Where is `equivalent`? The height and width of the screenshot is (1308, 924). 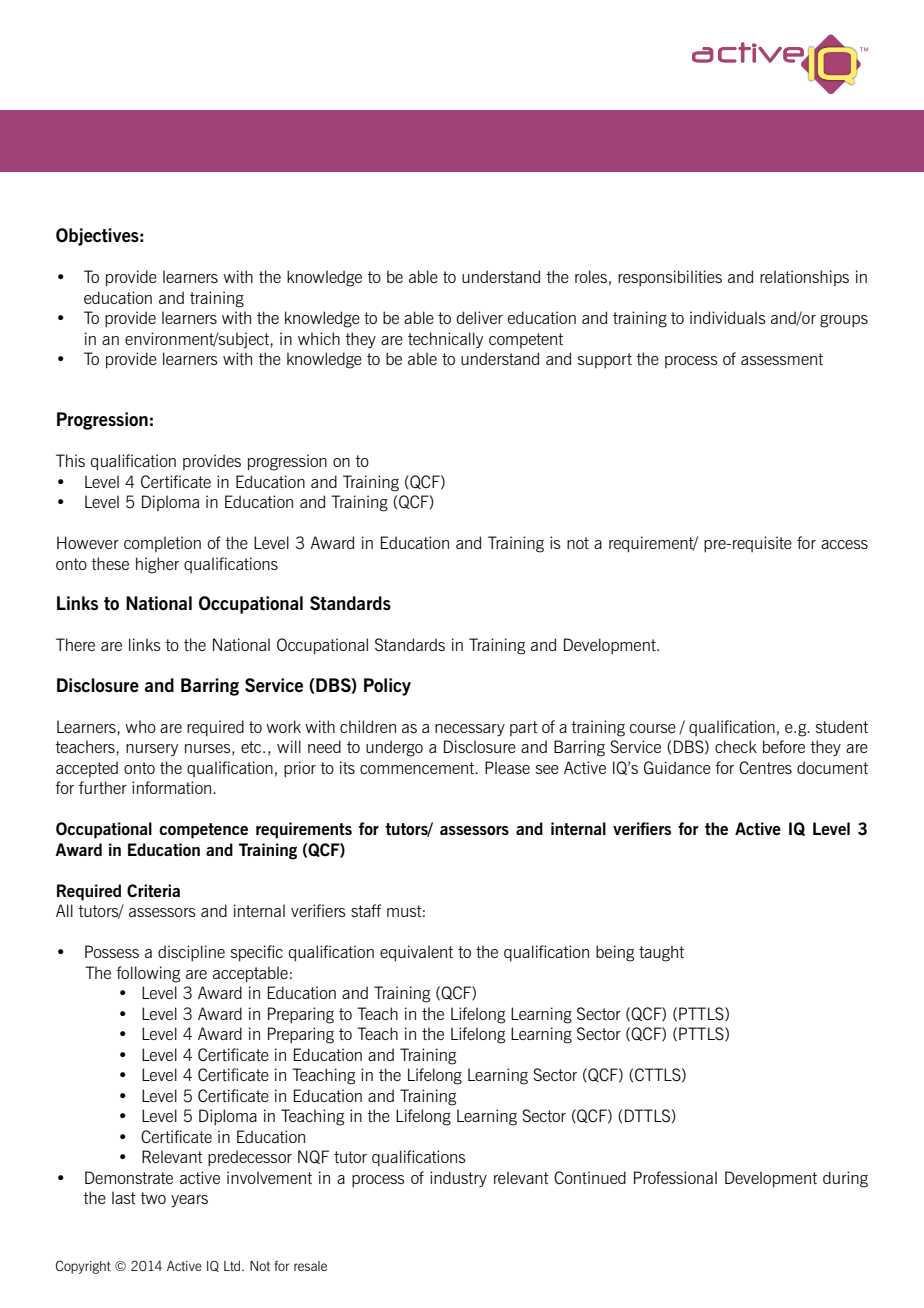 equivalent is located at coordinates (416, 953).
